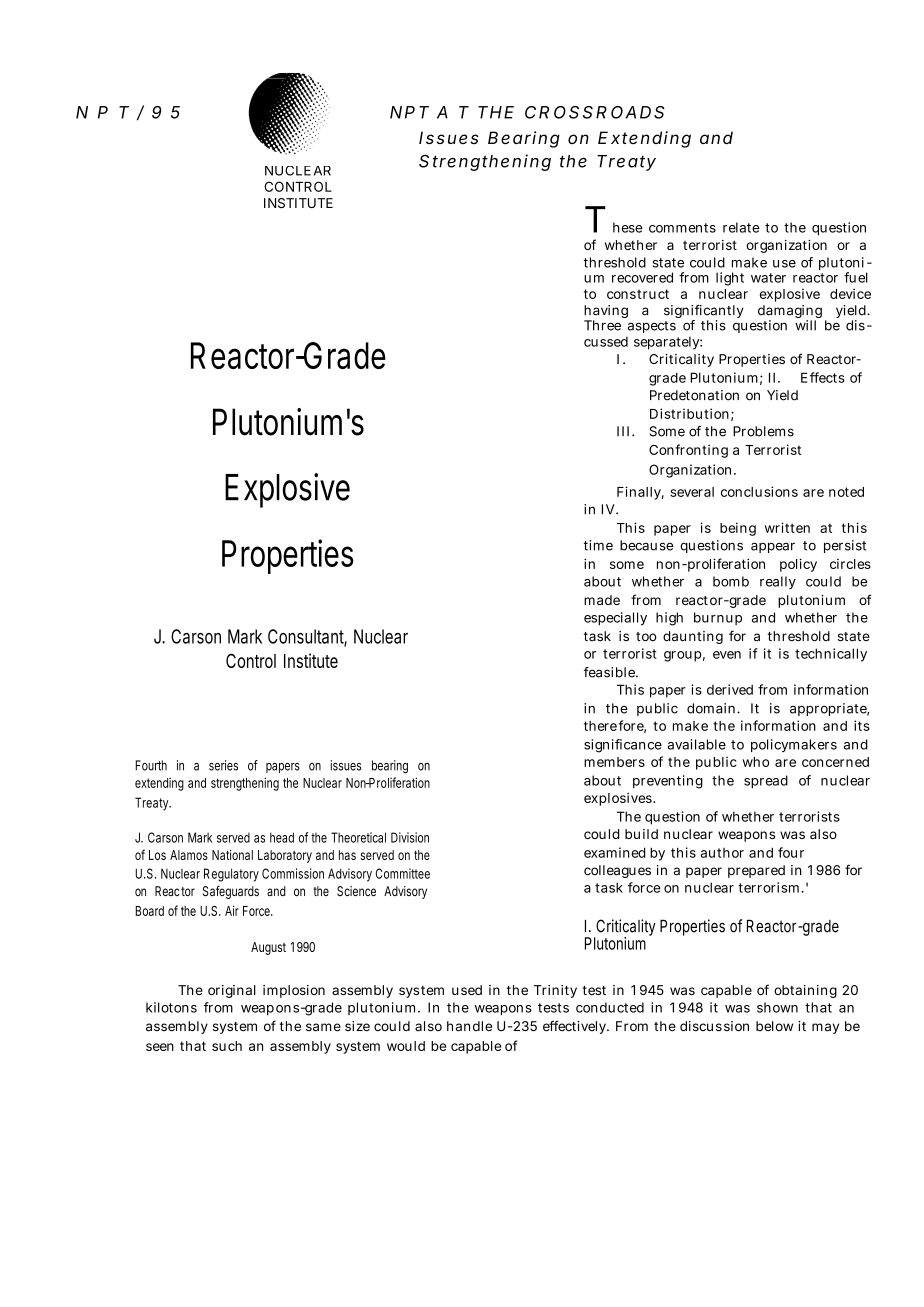 Image resolution: width=924 pixels, height=1307 pixels. I want to click on really, so click(778, 582).
